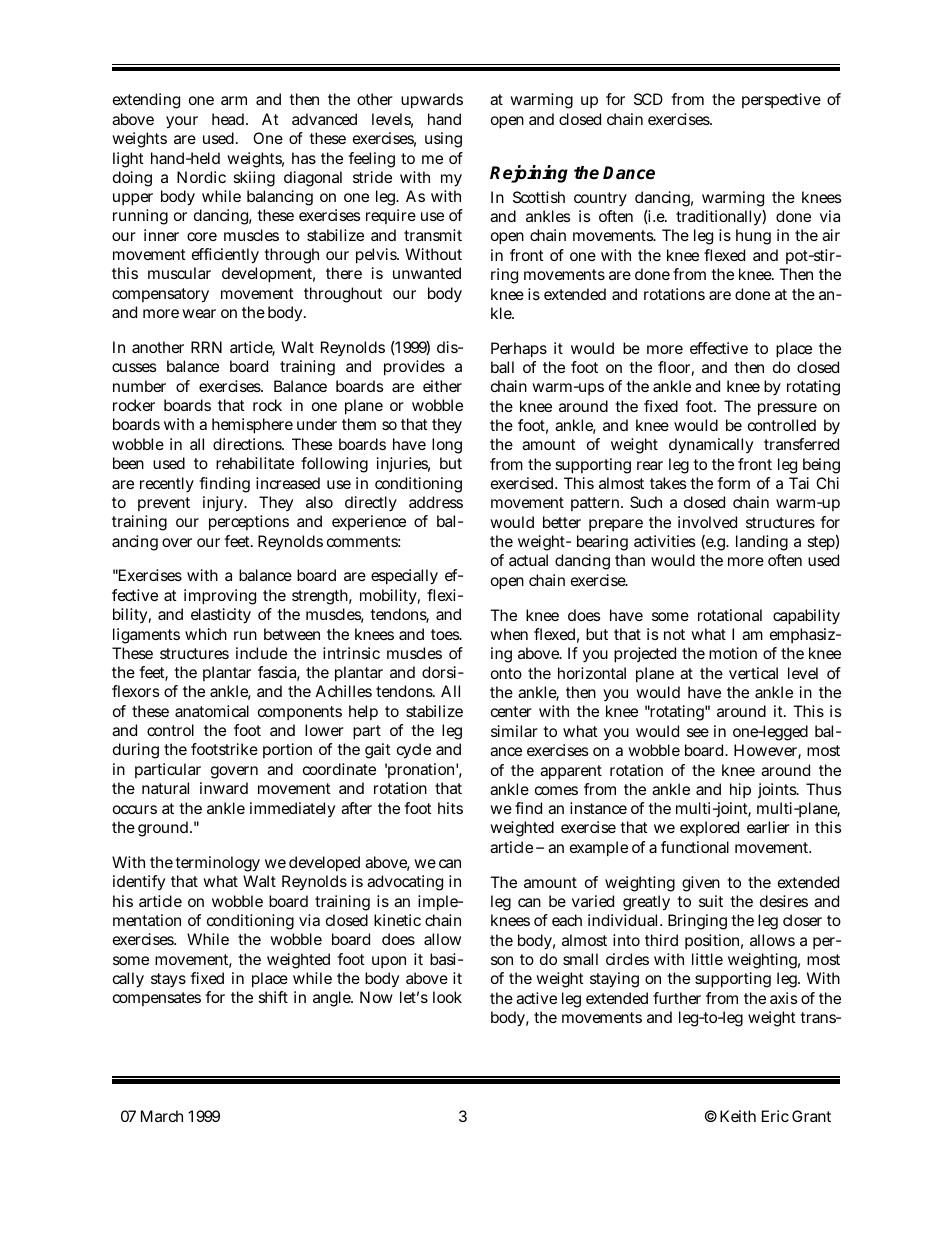 This document has height=1233, width=952. I want to click on look, so click(447, 997).
